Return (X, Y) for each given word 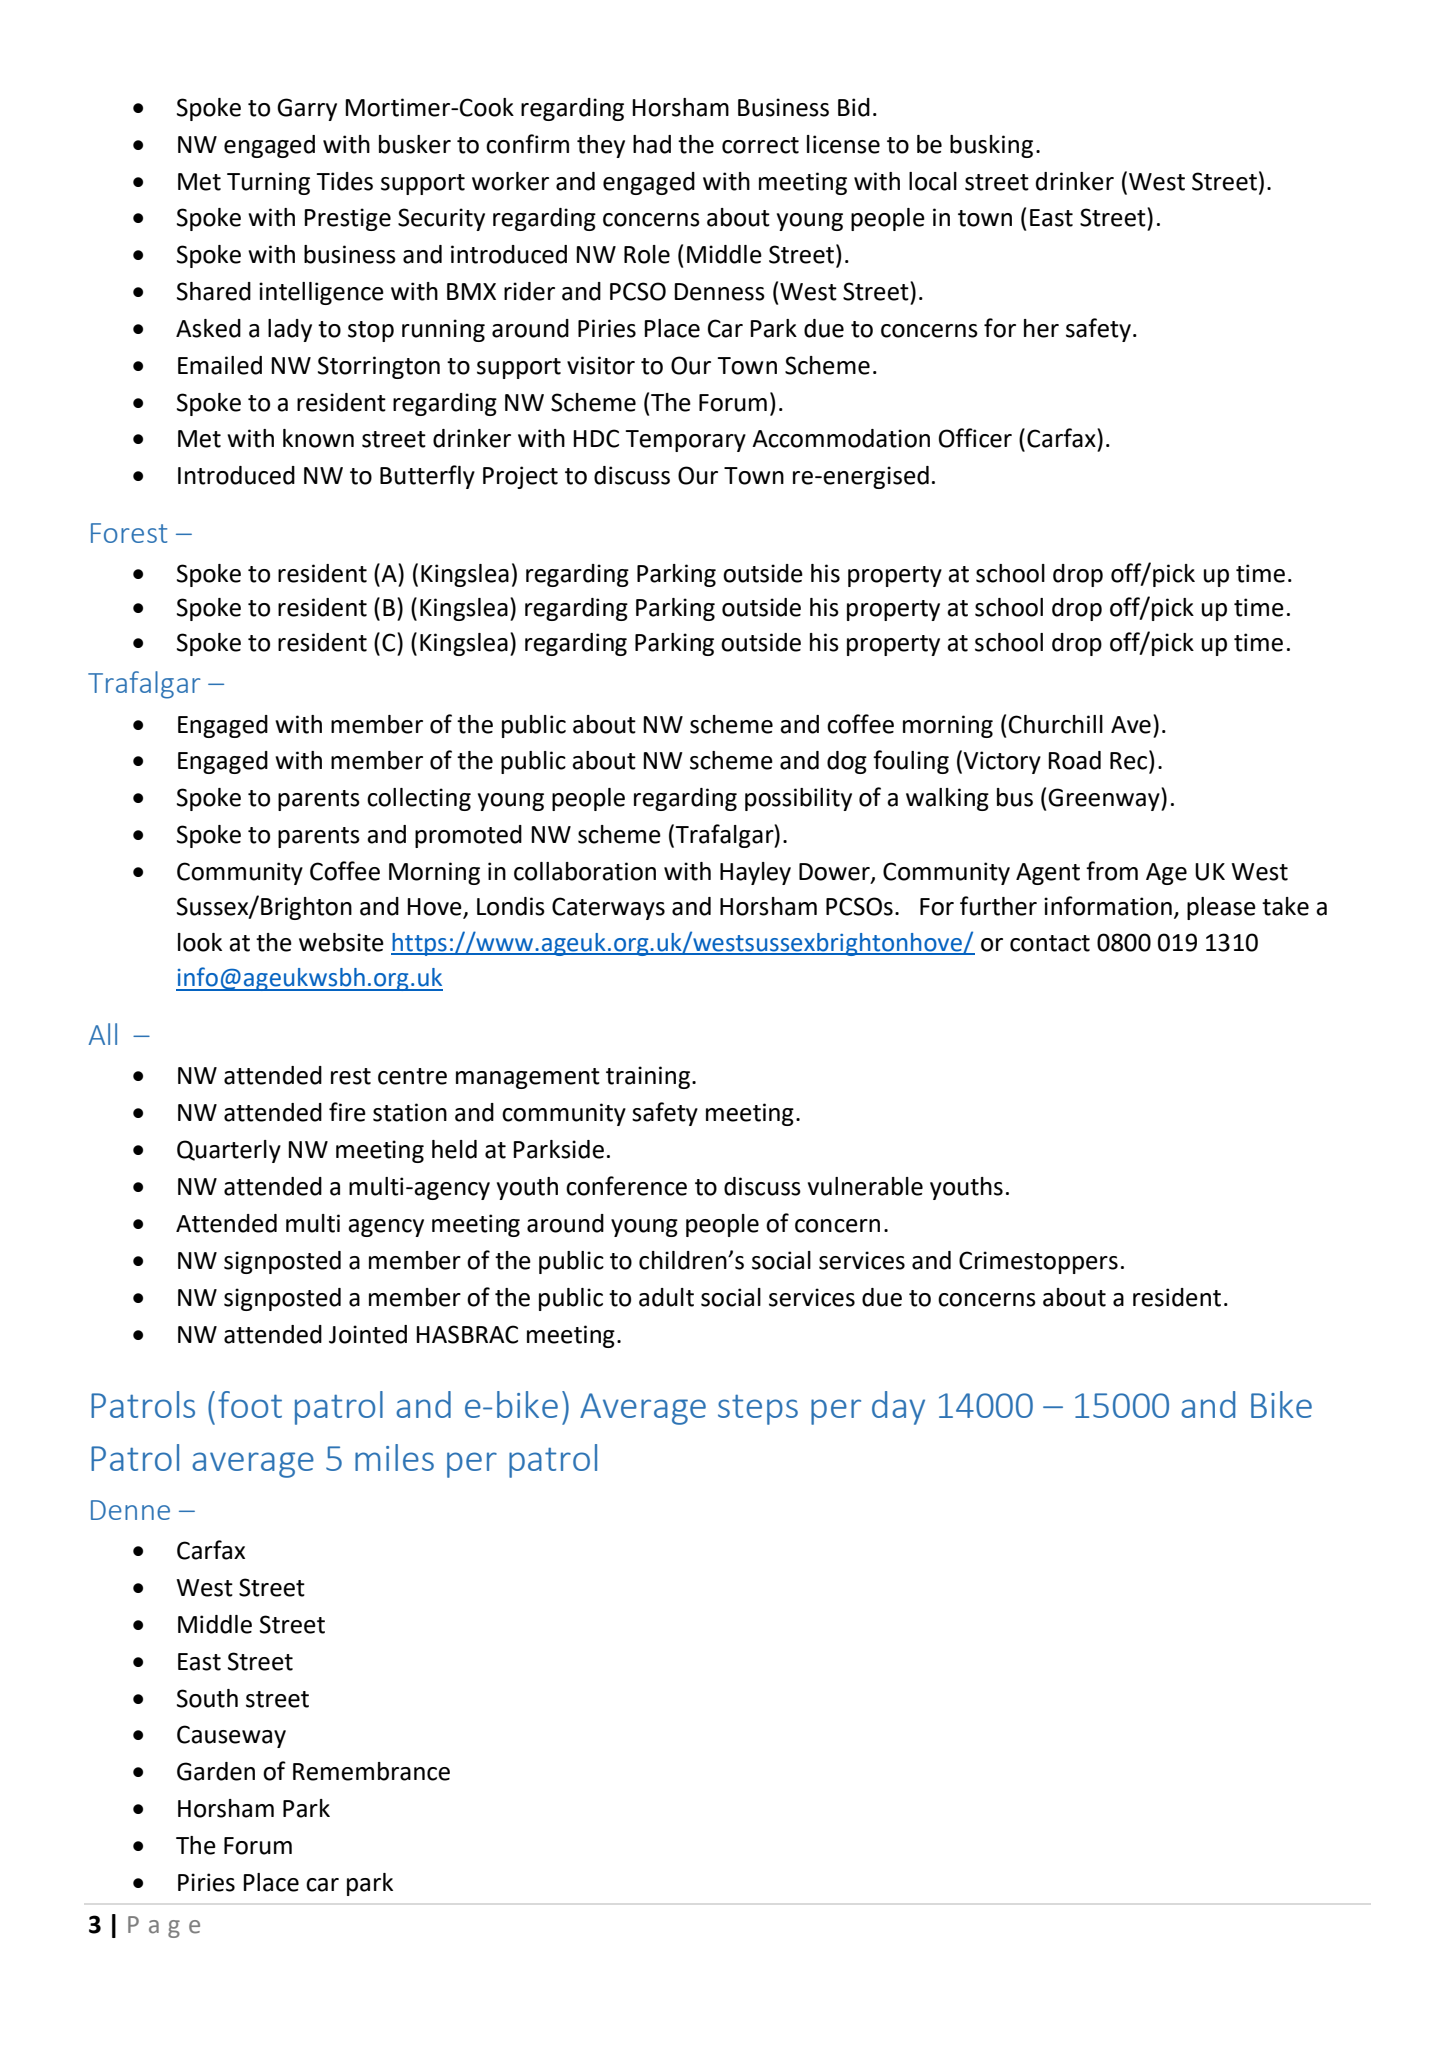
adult (666, 1297)
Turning (268, 183)
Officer (975, 438)
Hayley (755, 873)
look (200, 942)
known (318, 438)
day (898, 1408)
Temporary (685, 441)
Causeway (231, 1736)
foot (250, 1404)
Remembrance (371, 1771)
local (933, 181)
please (1221, 908)
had (652, 144)
